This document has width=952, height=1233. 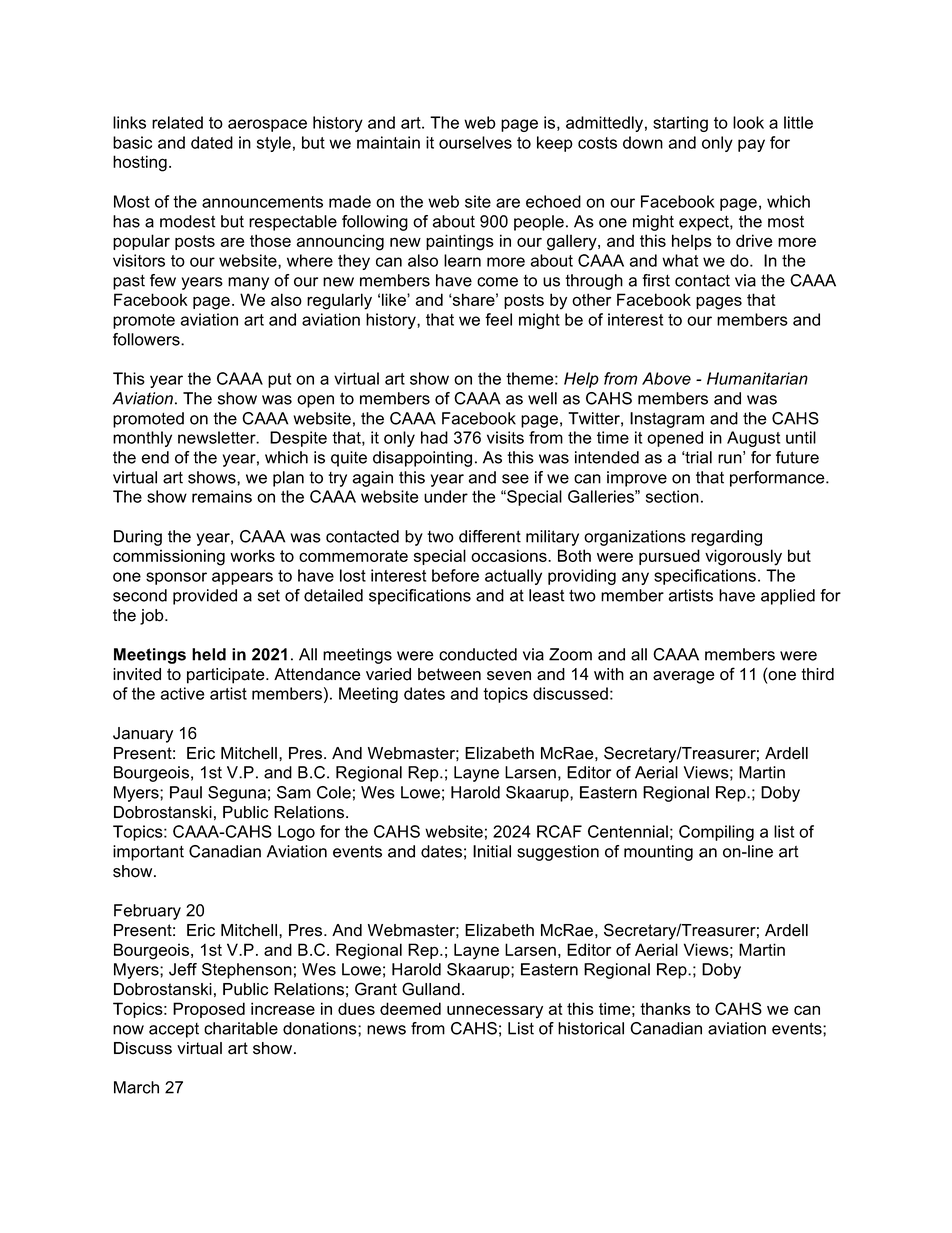 I want to click on charitable, so click(x=241, y=1028).
